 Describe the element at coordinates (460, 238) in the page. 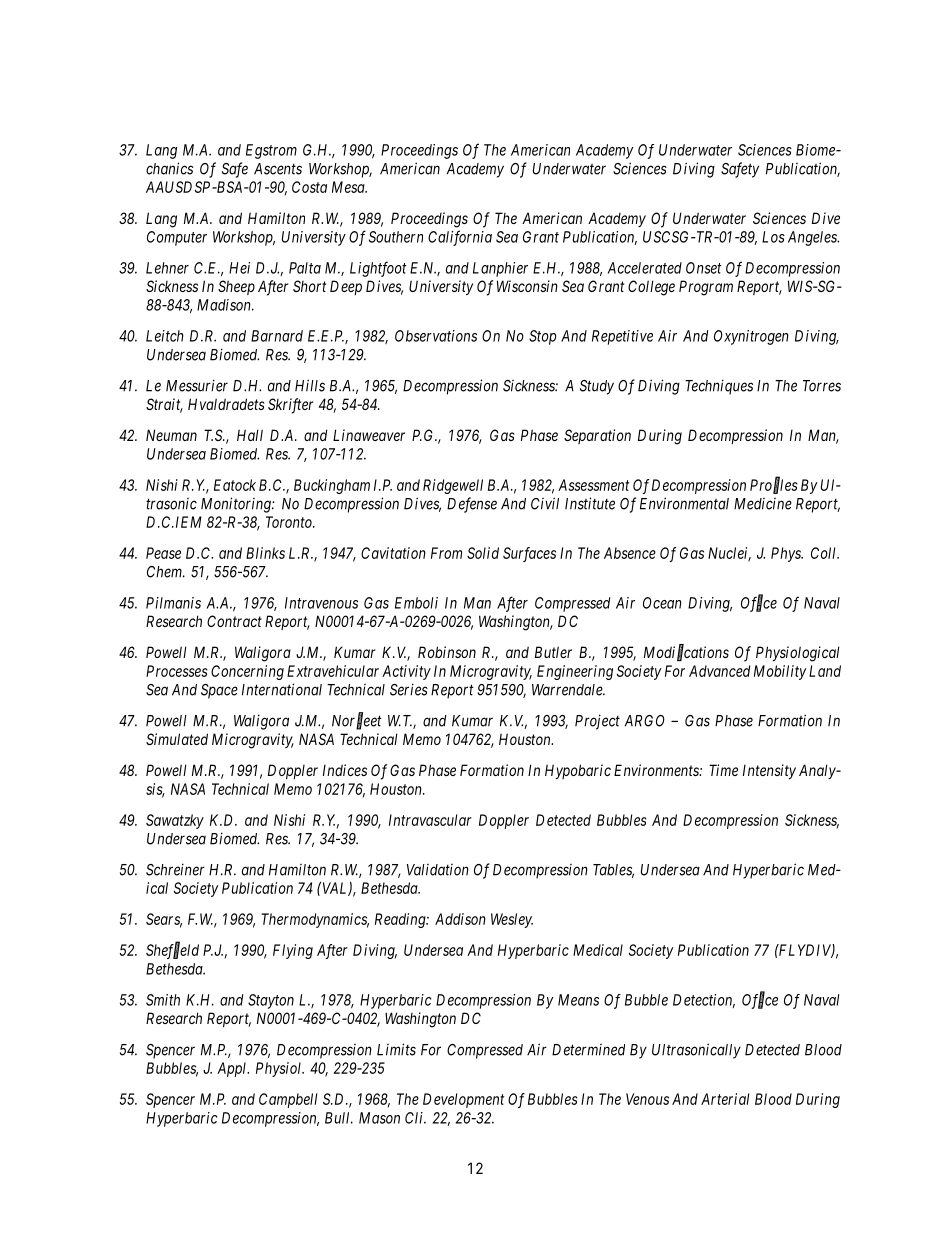

I see `California` at that location.
